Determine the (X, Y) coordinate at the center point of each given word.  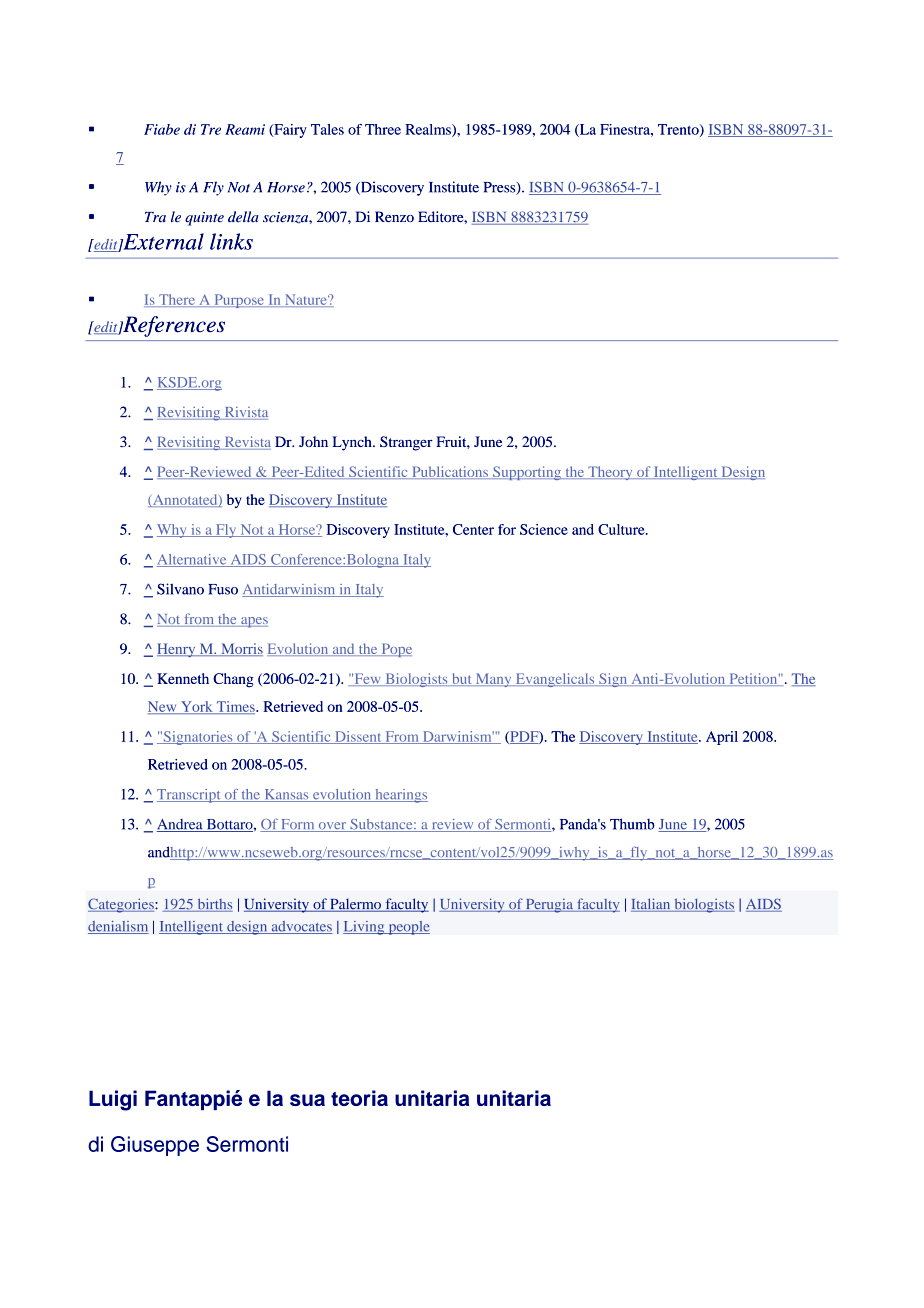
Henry (177, 650)
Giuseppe (155, 1146)
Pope (395, 650)
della (243, 217)
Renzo (394, 216)
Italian (652, 905)
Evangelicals (555, 680)
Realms (429, 130)
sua (307, 1100)
